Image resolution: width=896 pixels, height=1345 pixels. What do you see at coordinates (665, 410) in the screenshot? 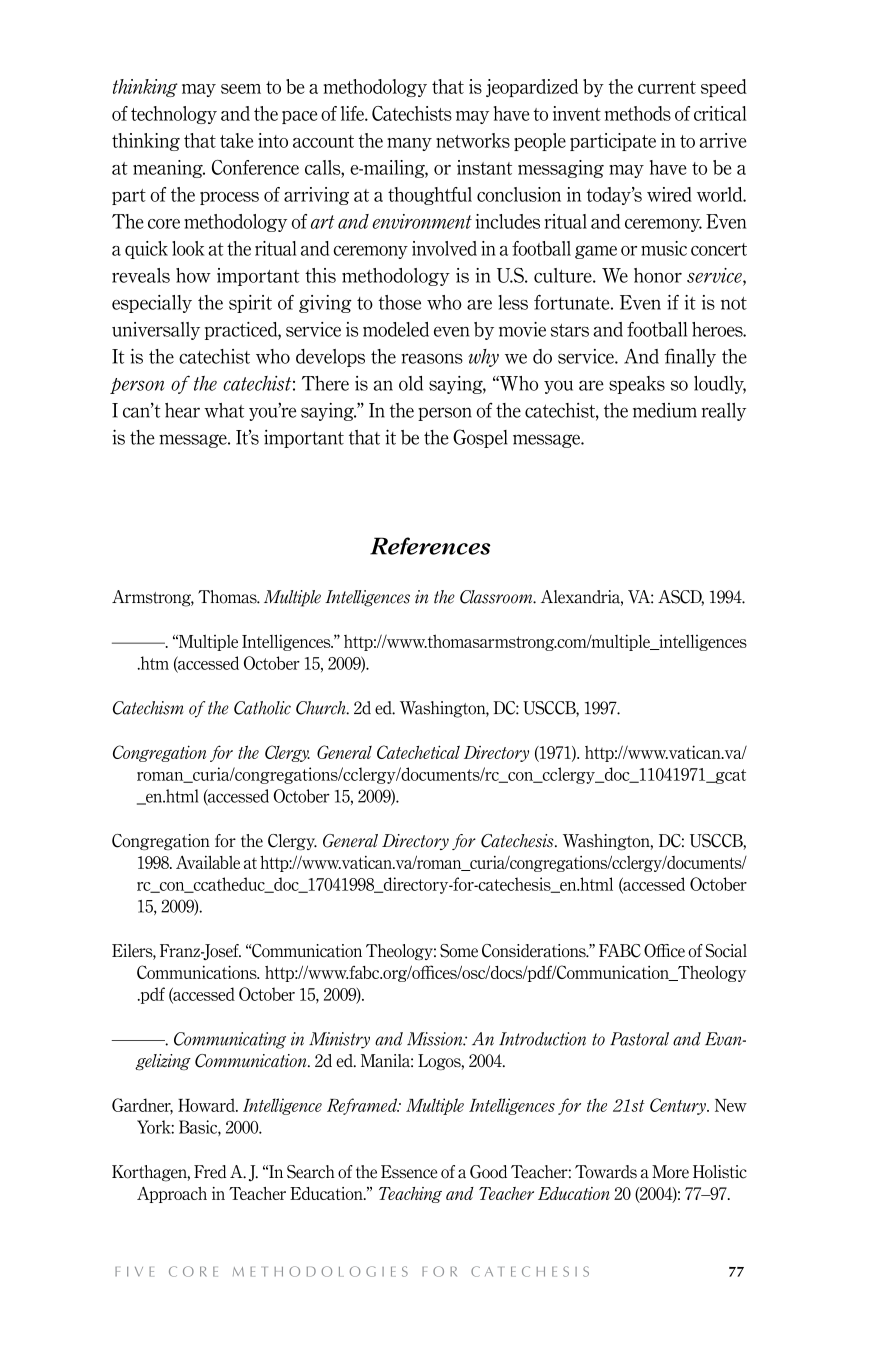
I see `medium` at bounding box center [665, 410].
